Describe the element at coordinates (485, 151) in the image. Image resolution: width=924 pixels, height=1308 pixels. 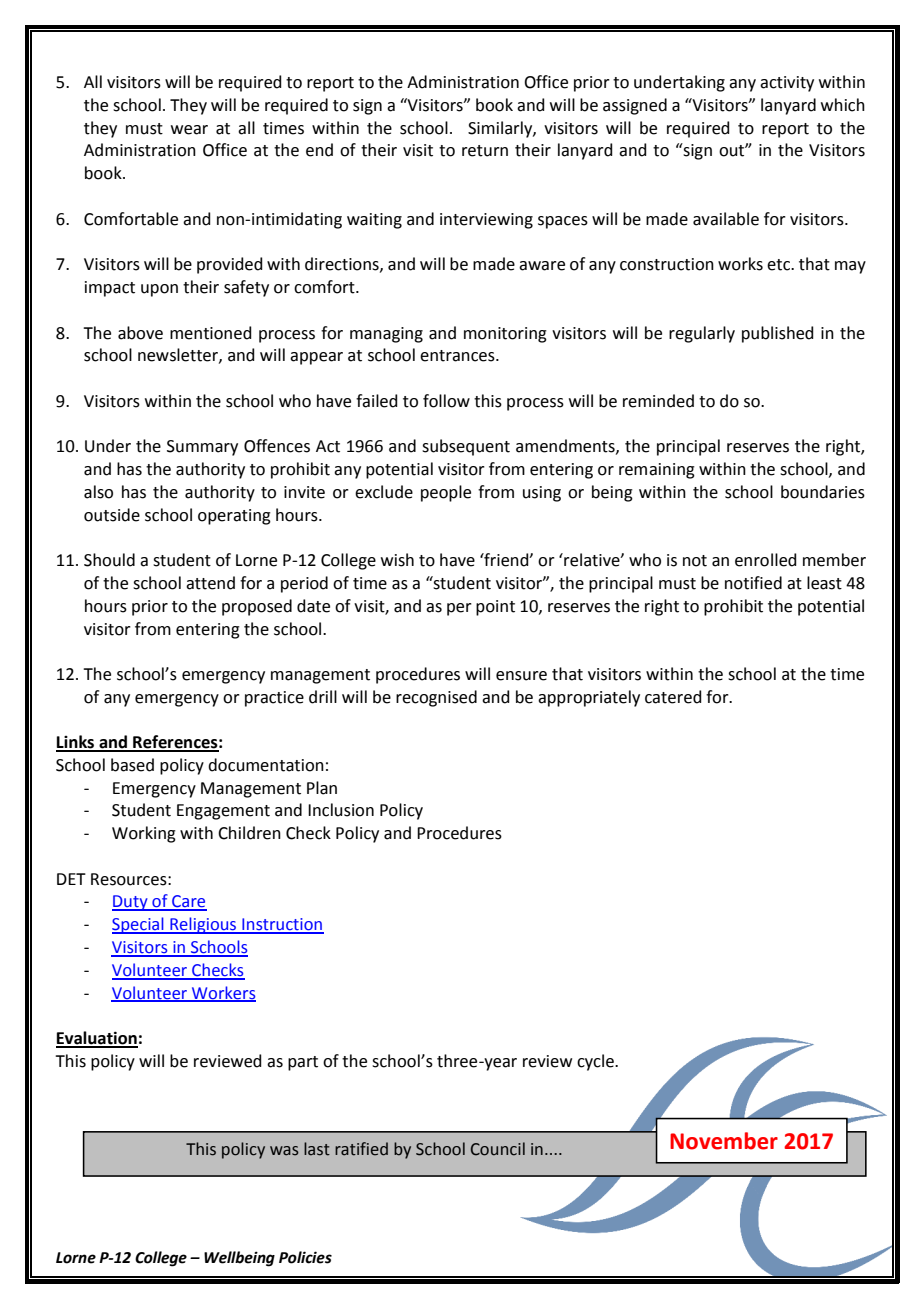
I see `return` at that location.
